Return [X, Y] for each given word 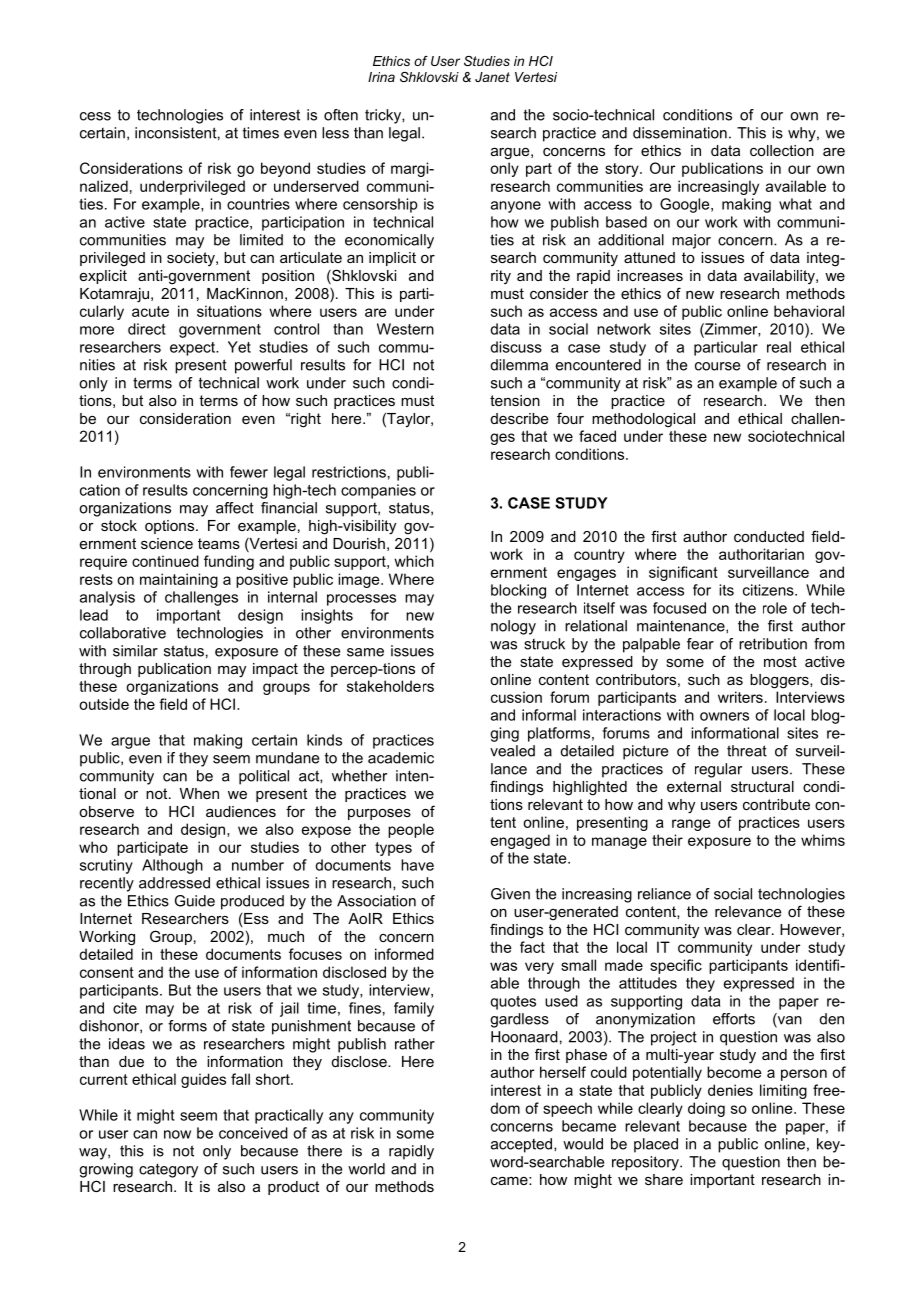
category [168, 1170]
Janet [492, 77]
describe [519, 418]
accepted [523, 1145]
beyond [285, 169]
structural [762, 786]
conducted [769, 536]
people [411, 830]
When [199, 793]
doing [706, 1109]
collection [782, 150]
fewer [249, 472]
